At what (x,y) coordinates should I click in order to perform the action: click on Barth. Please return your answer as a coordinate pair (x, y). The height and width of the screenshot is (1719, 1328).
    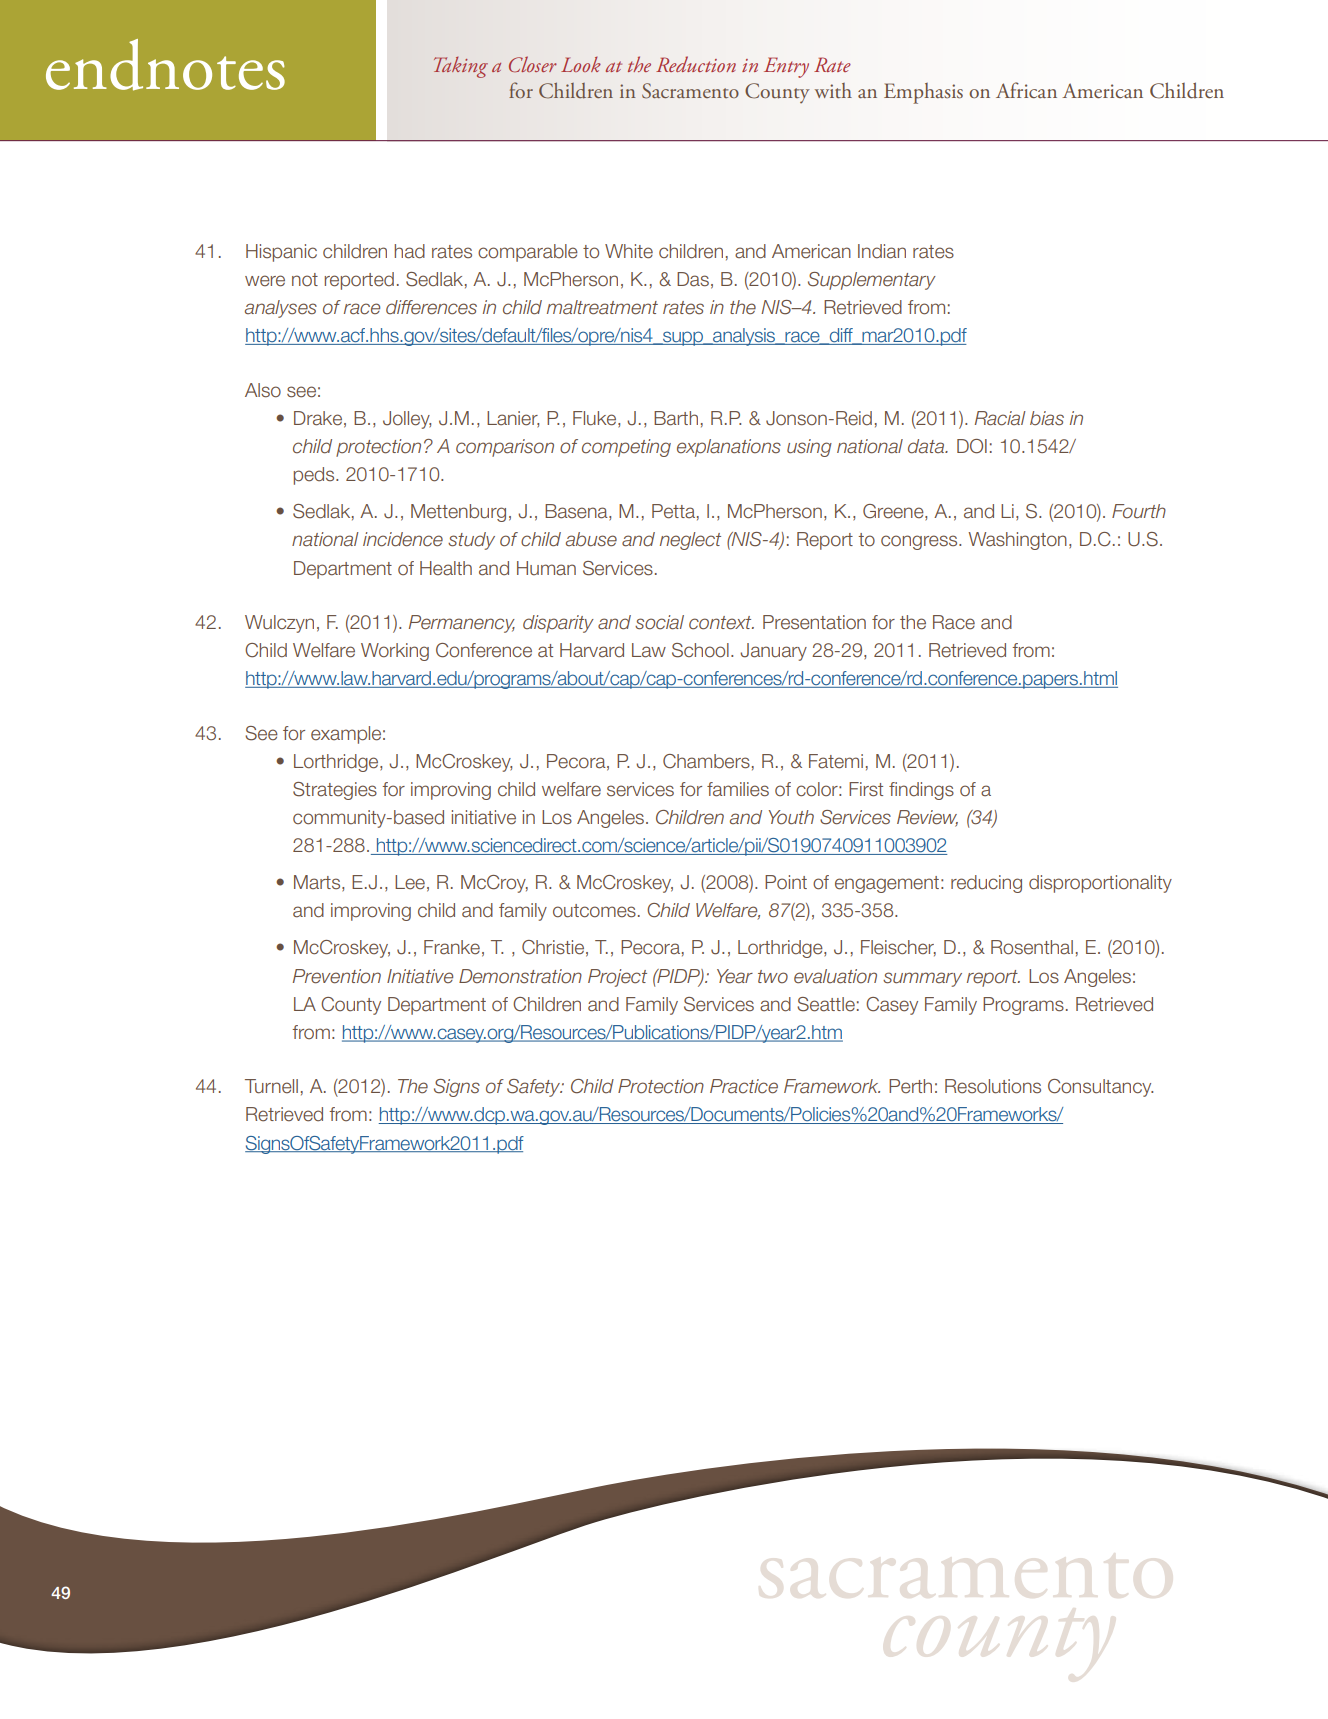
    Looking at the image, I should click on (676, 418).
